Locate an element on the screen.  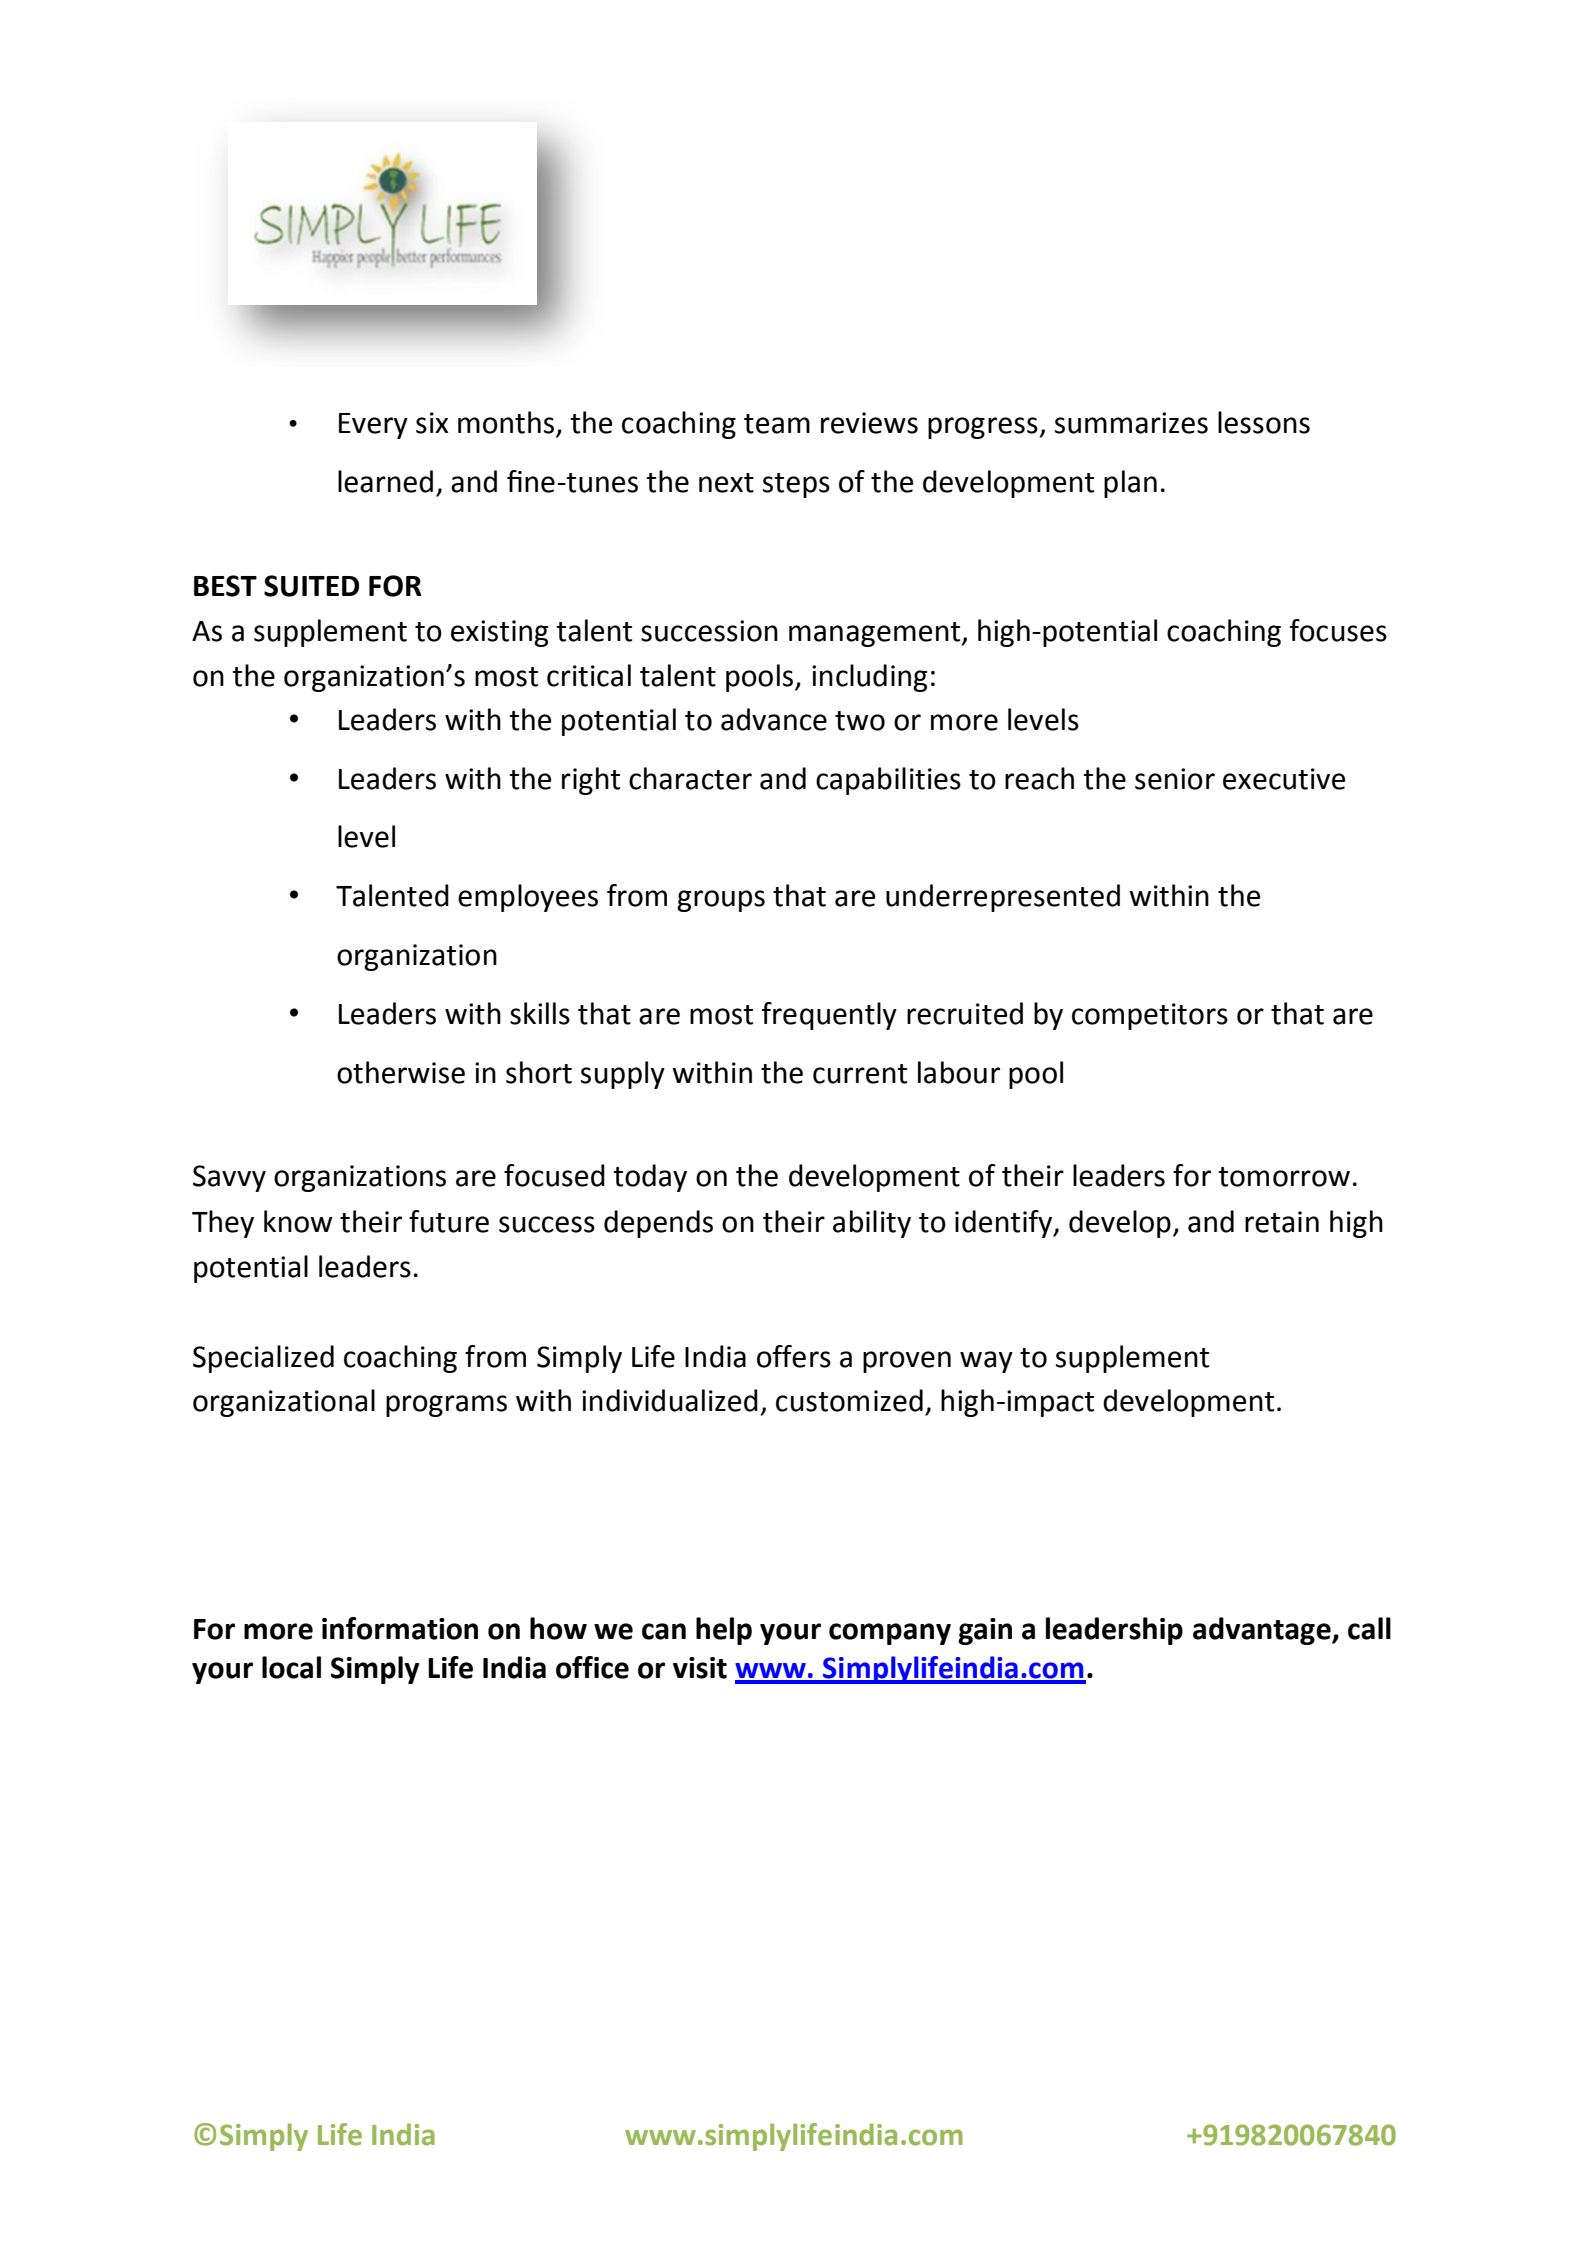
information is located at coordinates (400, 1628).
